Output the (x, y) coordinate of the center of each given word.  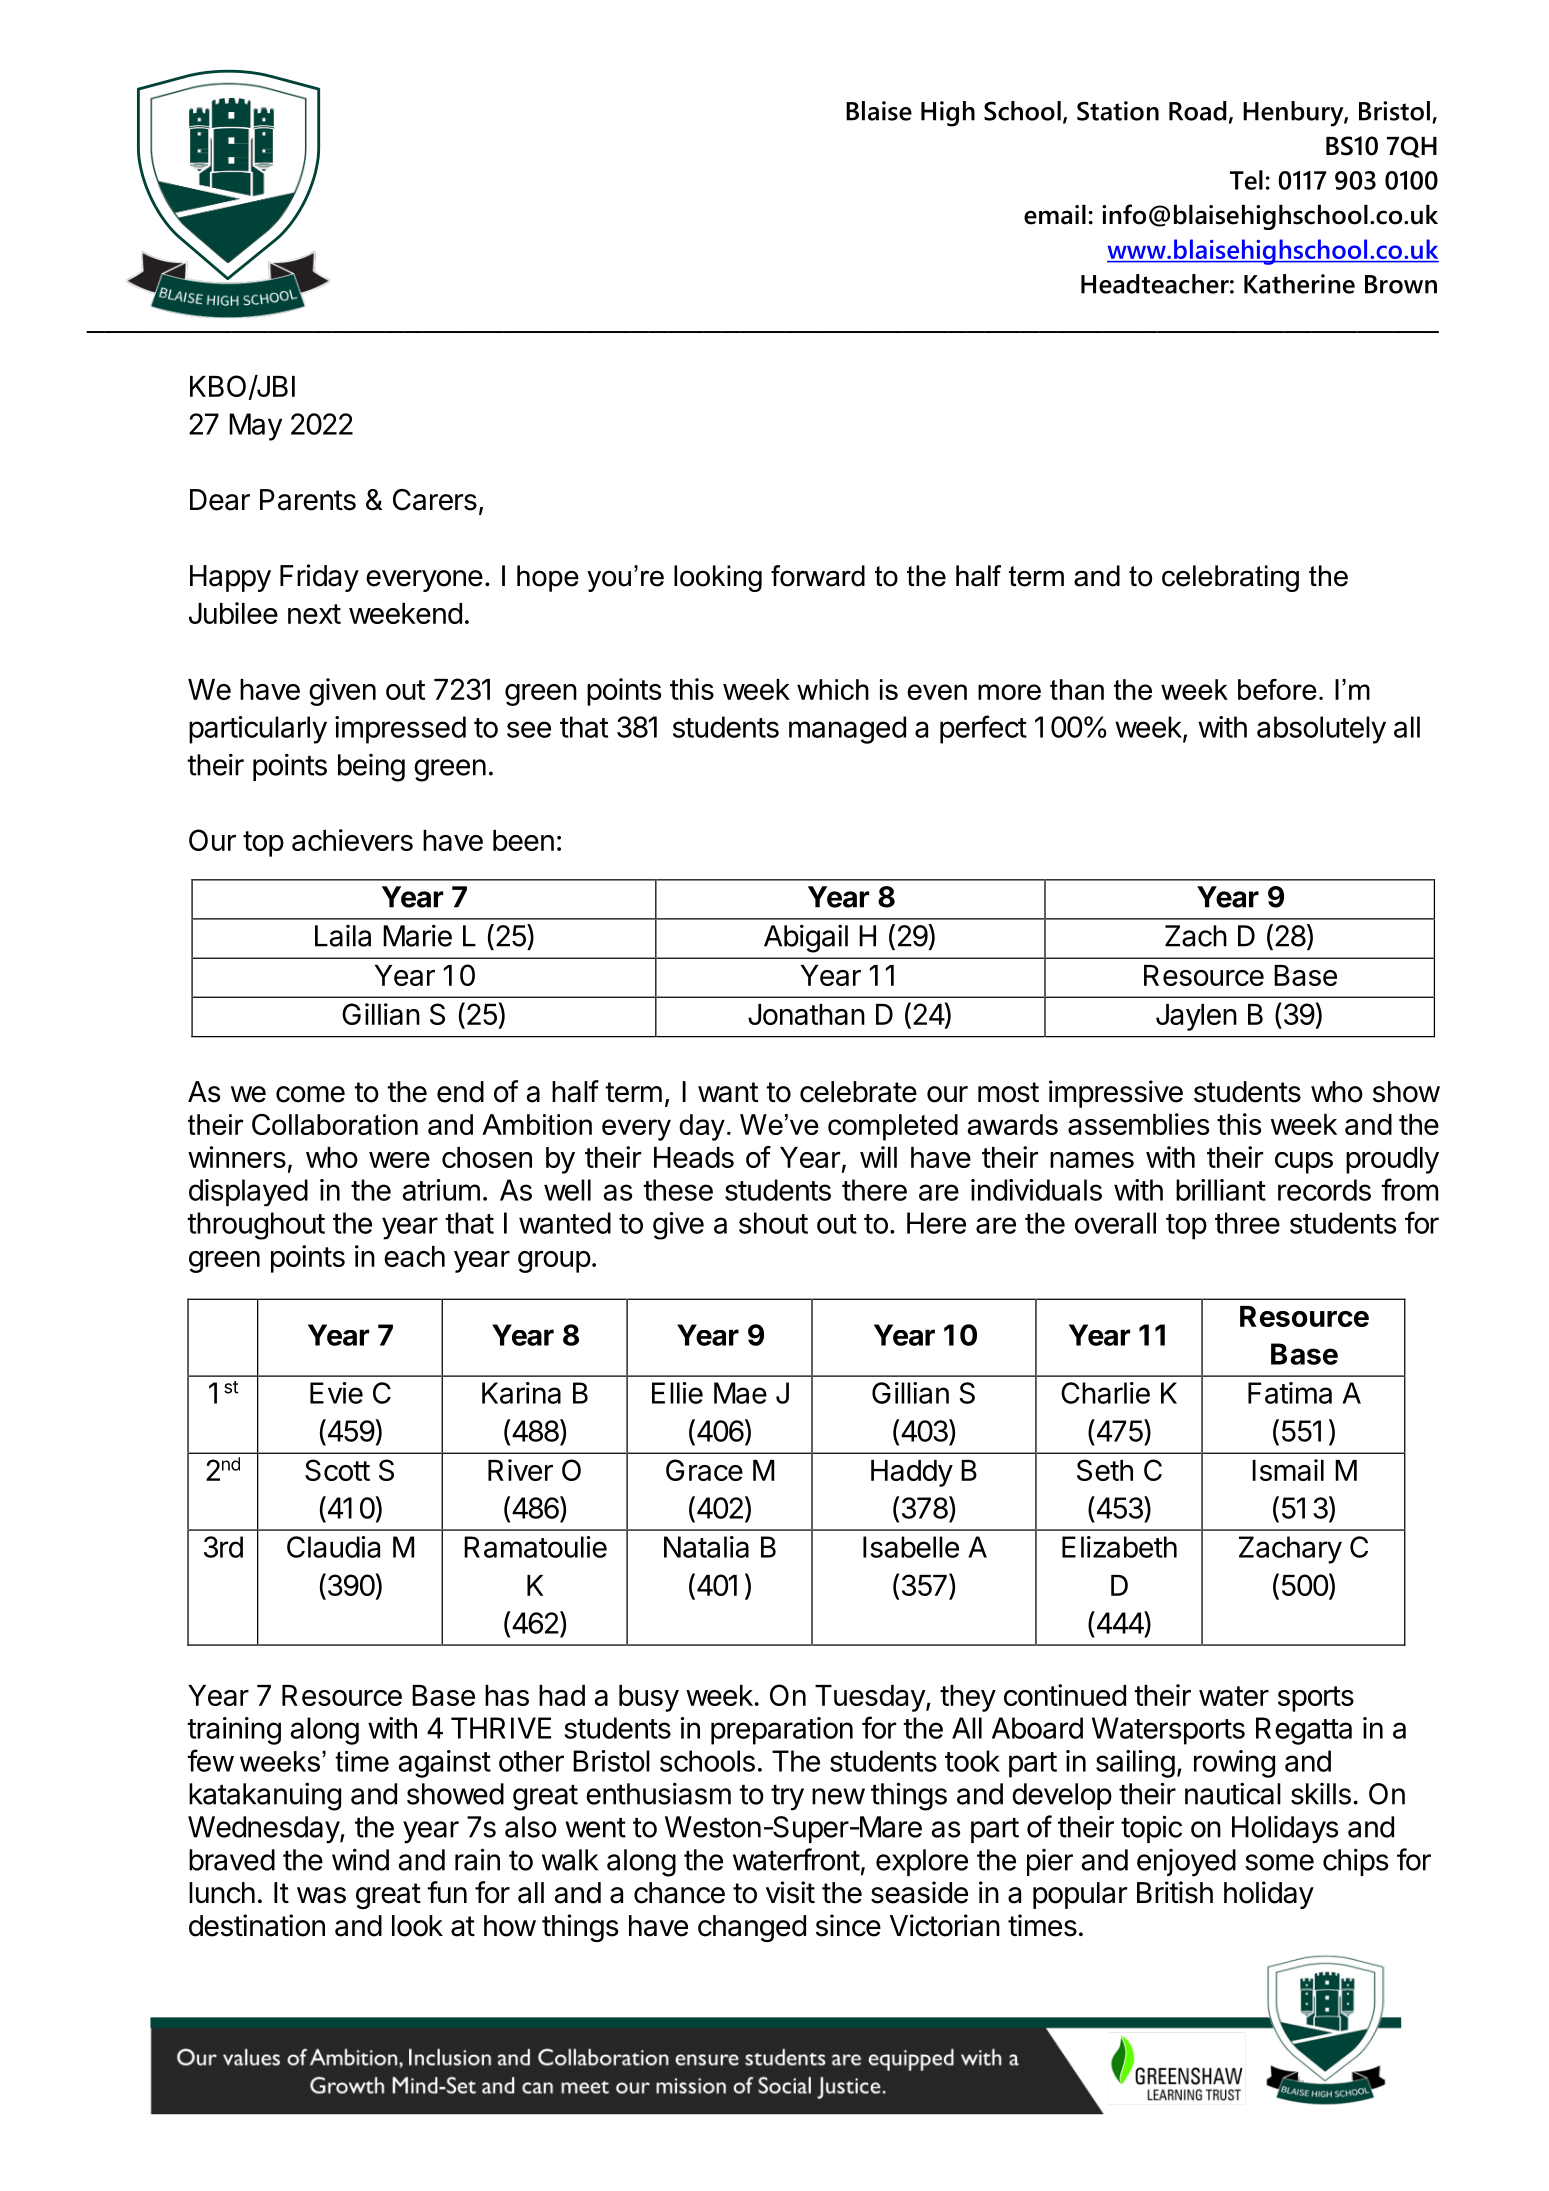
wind (360, 1859)
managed (847, 730)
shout (773, 1223)
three (1247, 1223)
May (255, 427)
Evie (336, 1393)
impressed (400, 730)
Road (1197, 111)
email (1055, 215)
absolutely (1321, 730)
